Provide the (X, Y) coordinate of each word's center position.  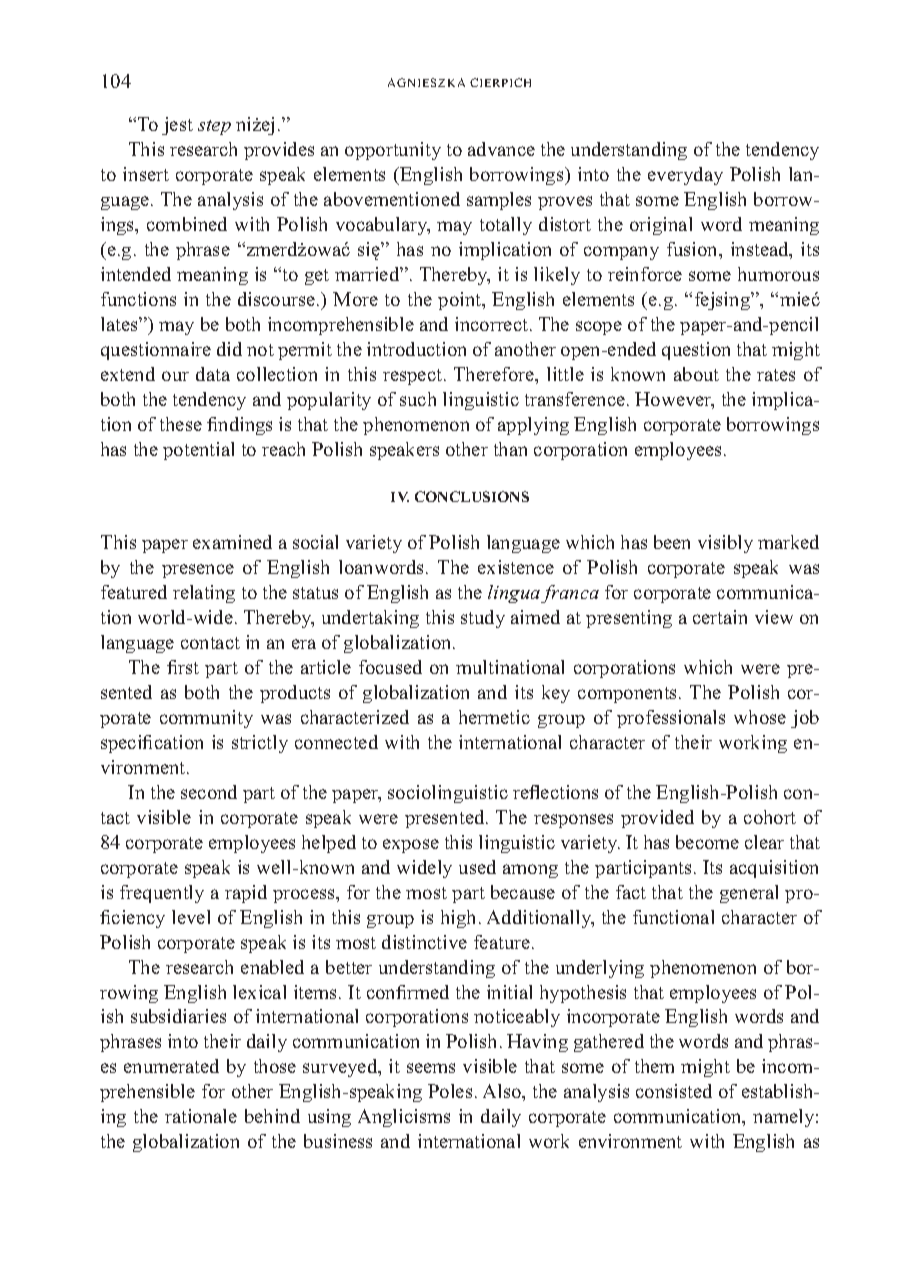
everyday (685, 176)
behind (272, 1116)
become (707, 842)
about (696, 374)
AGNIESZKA (426, 82)
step (214, 127)
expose (411, 846)
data (213, 374)
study (483, 619)
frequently (162, 894)
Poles (450, 1091)
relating (204, 594)
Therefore (495, 375)
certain (720, 617)
